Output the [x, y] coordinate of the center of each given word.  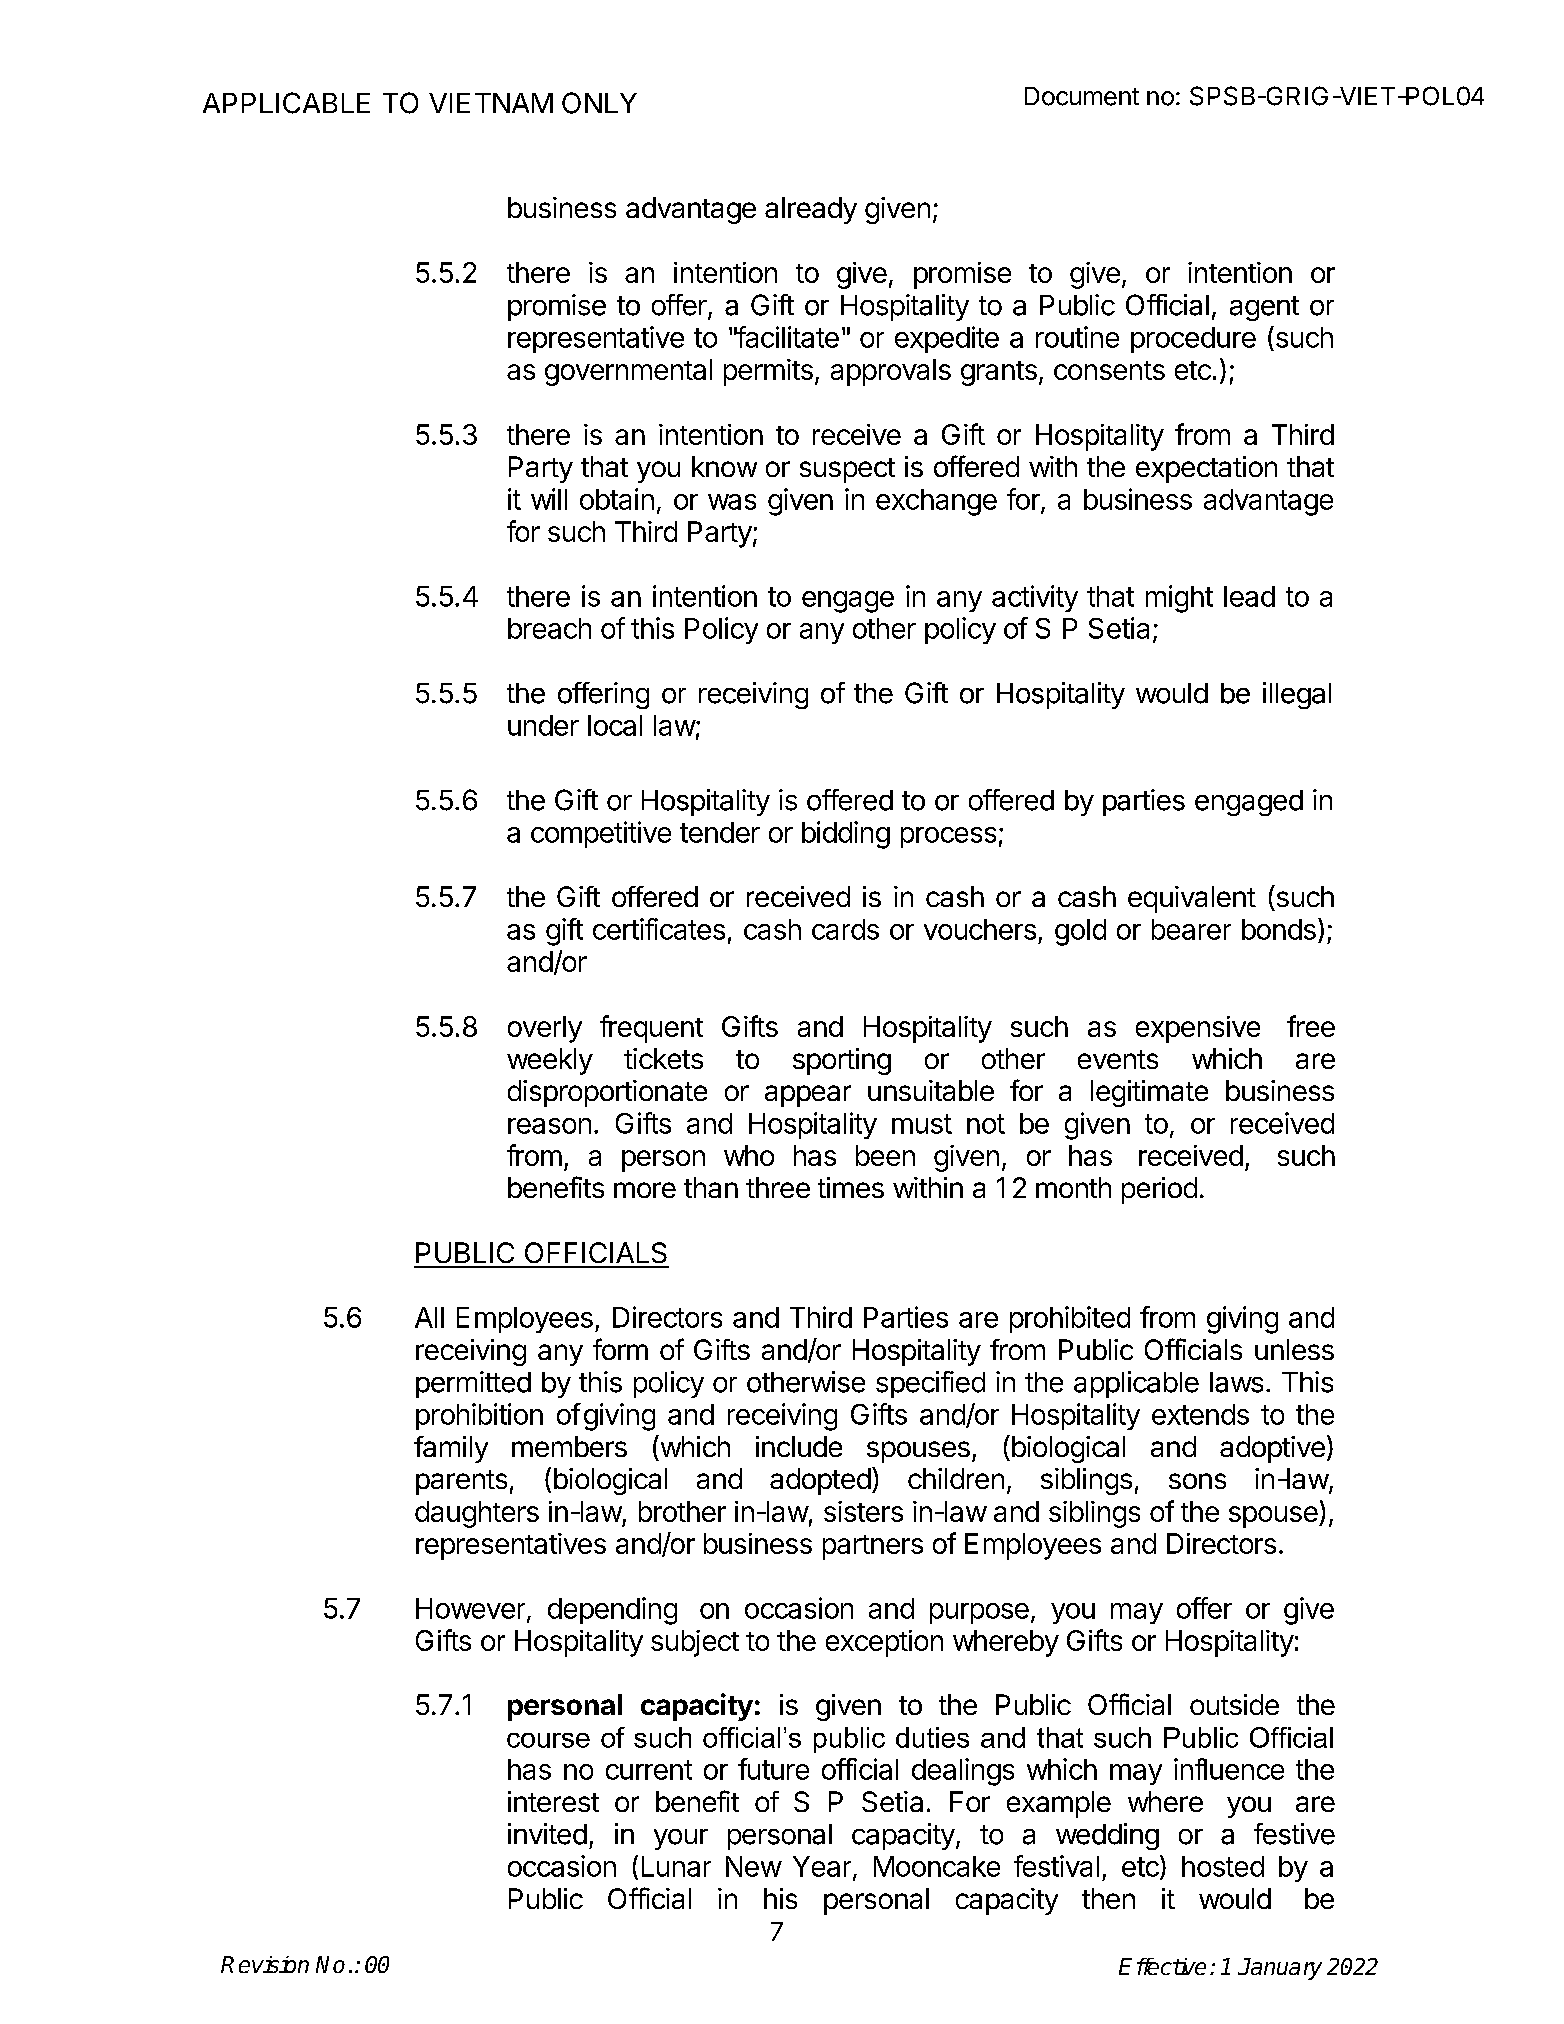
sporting [842, 1061]
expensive [1198, 1029]
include [799, 1446]
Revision [265, 1964]
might [1179, 599]
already [811, 210]
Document [1082, 96]
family [451, 1449]
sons [1197, 1481]
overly [545, 1029]
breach [549, 628]
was [732, 502]
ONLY [599, 103]
